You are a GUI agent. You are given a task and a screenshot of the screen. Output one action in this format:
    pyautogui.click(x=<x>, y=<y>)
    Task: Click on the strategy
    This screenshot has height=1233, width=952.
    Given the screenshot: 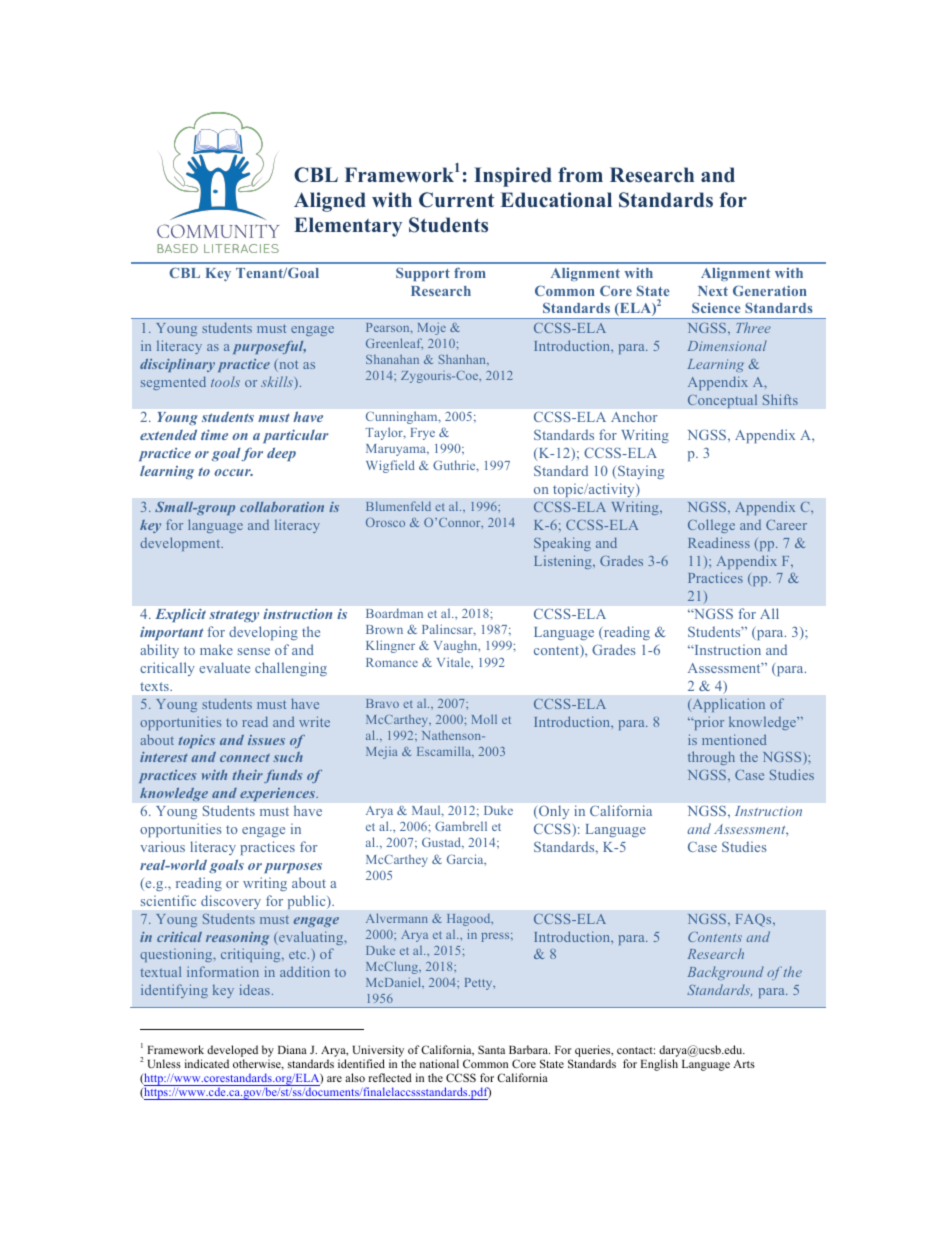 What is the action you would take?
    pyautogui.click(x=234, y=616)
